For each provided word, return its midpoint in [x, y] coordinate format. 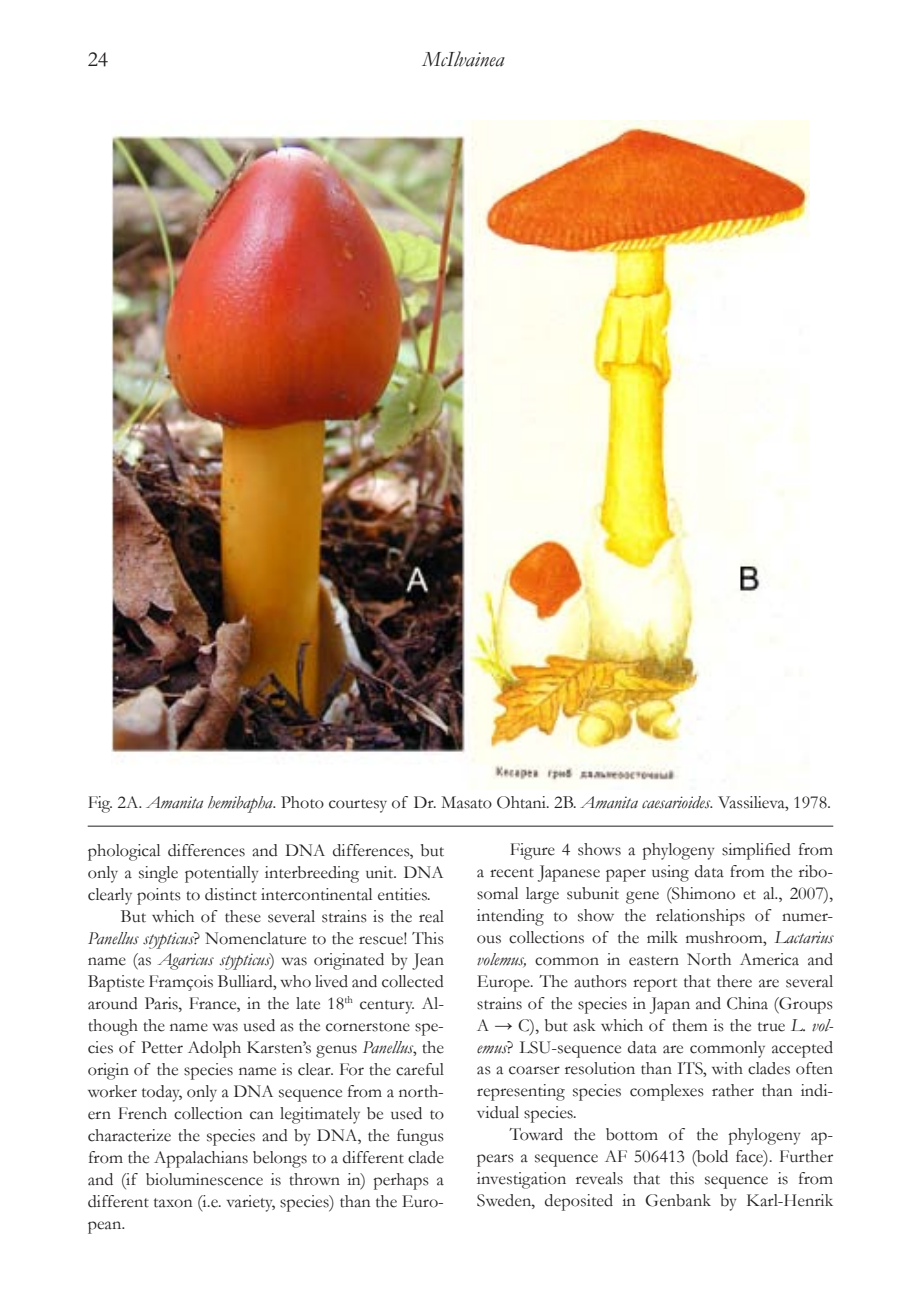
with [727, 1068]
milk [662, 937]
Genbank [678, 1200]
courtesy [358, 806]
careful [420, 1069]
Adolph [214, 1049]
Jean [428, 961]
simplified [756, 851]
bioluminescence [204, 1179]
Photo [302, 802]
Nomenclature [255, 938]
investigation [521, 1180]
